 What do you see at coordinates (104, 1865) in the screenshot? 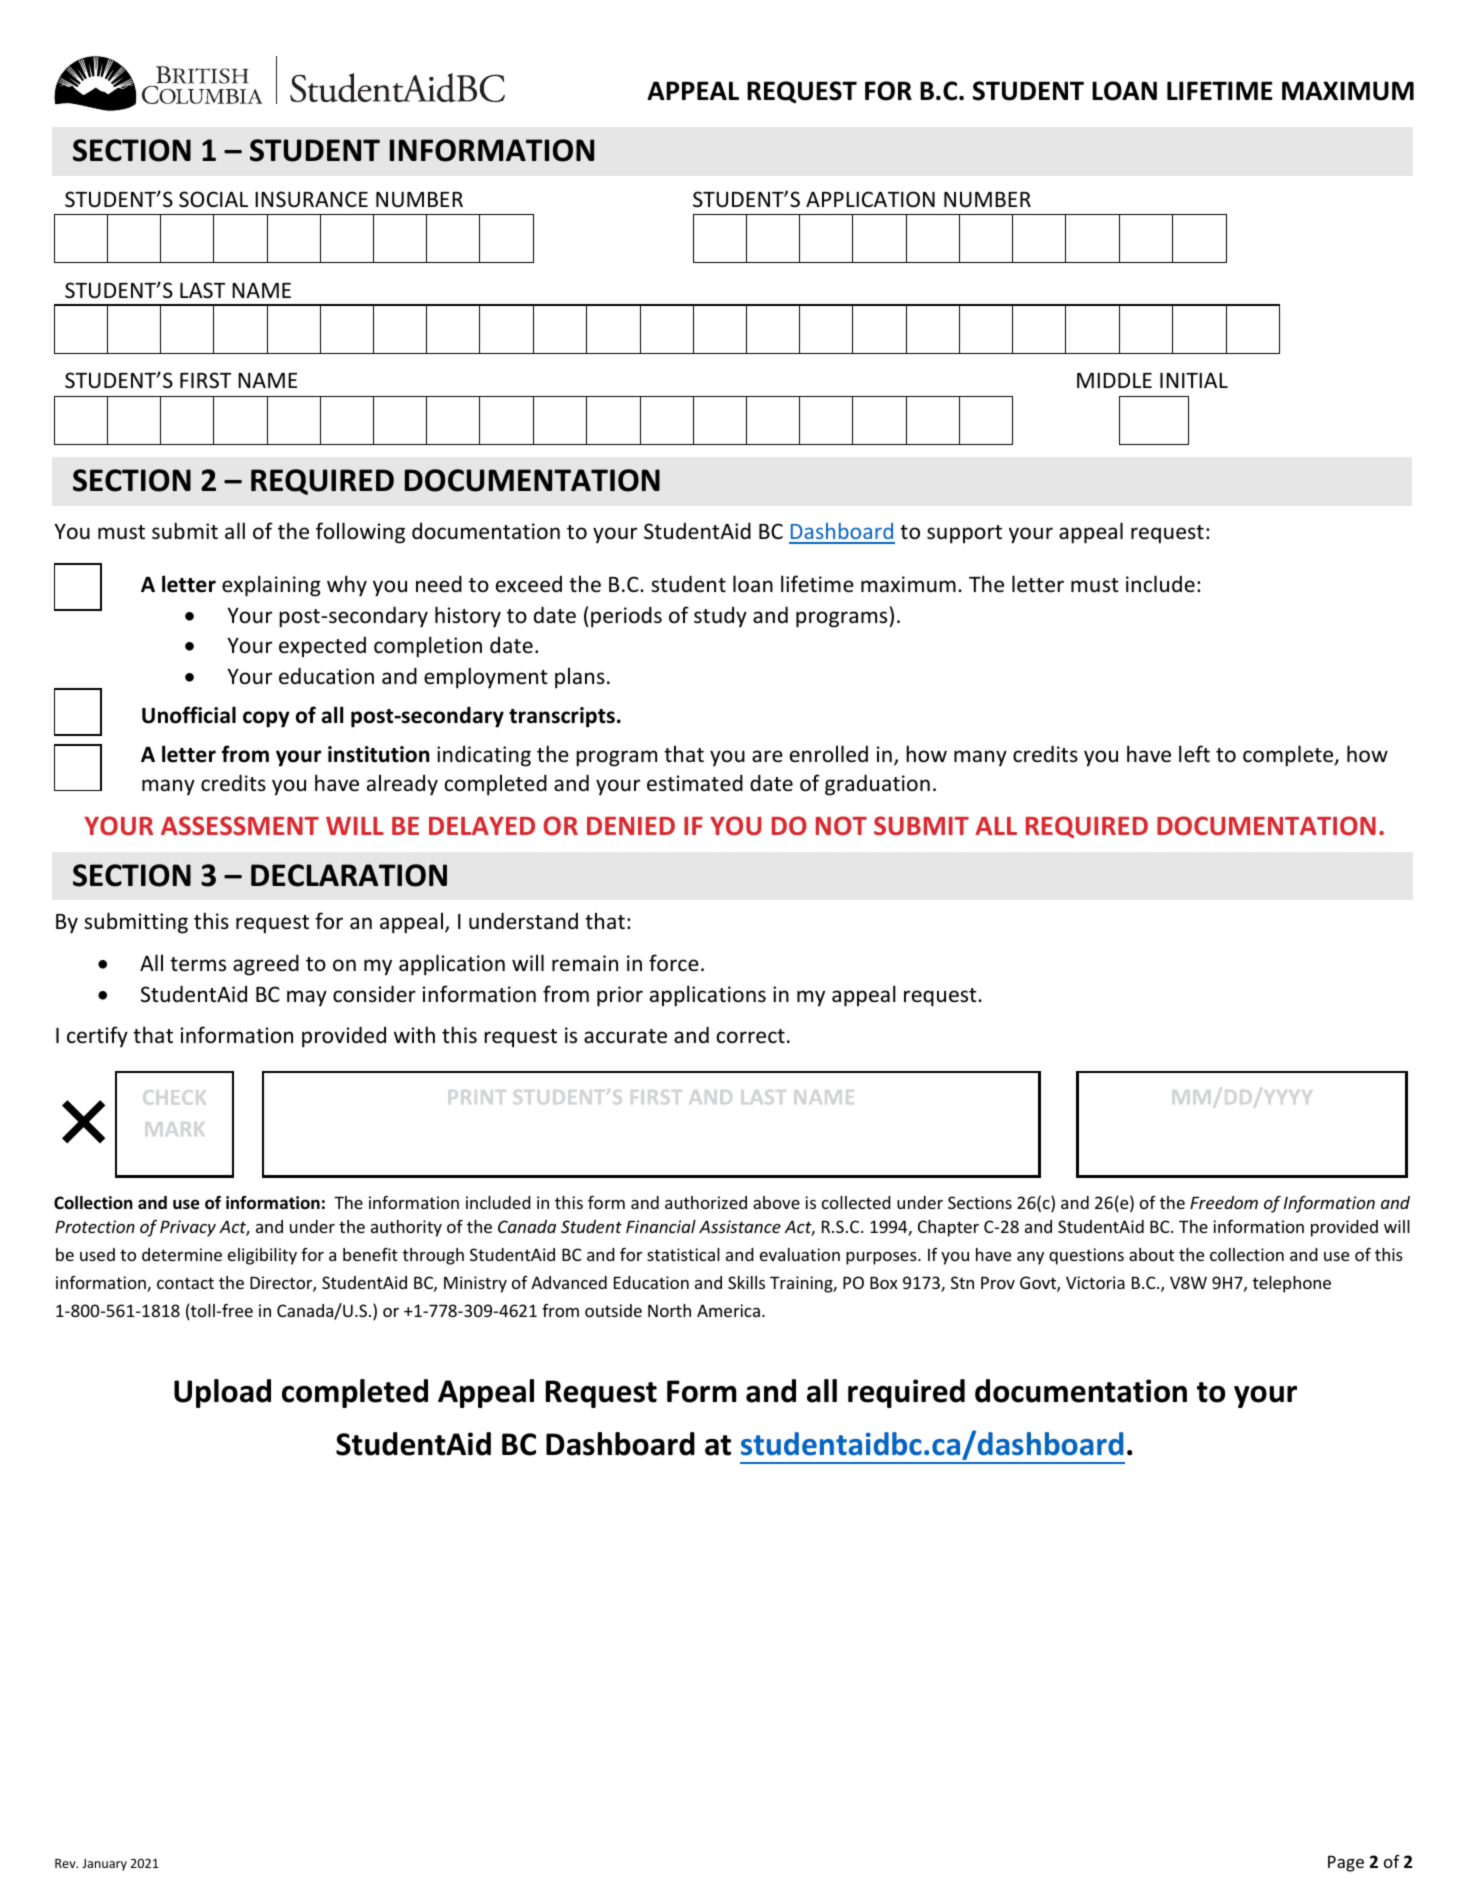
I see `January` at bounding box center [104, 1865].
